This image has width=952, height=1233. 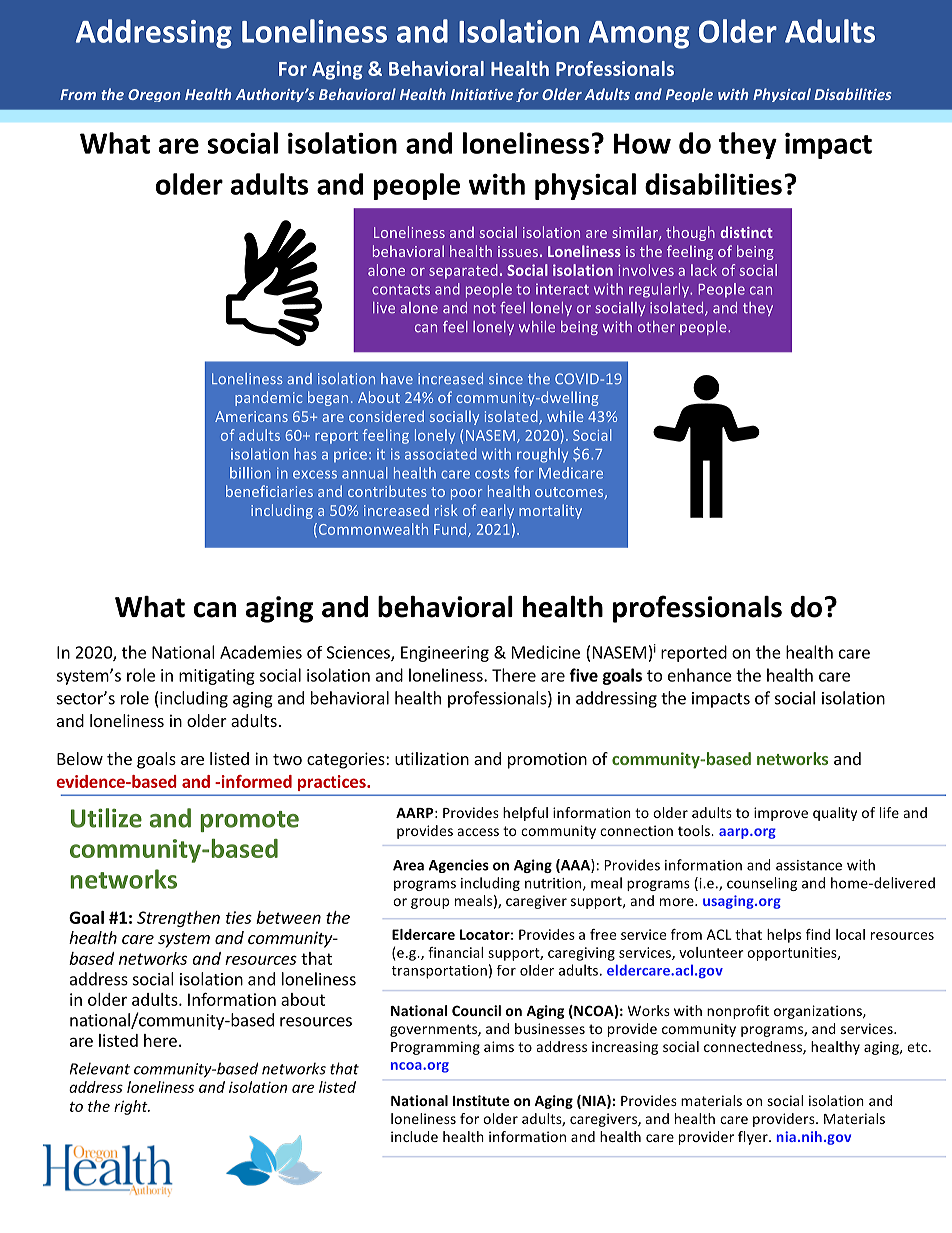 What do you see at coordinates (154, 95) in the image?
I see `Oregon` at bounding box center [154, 95].
